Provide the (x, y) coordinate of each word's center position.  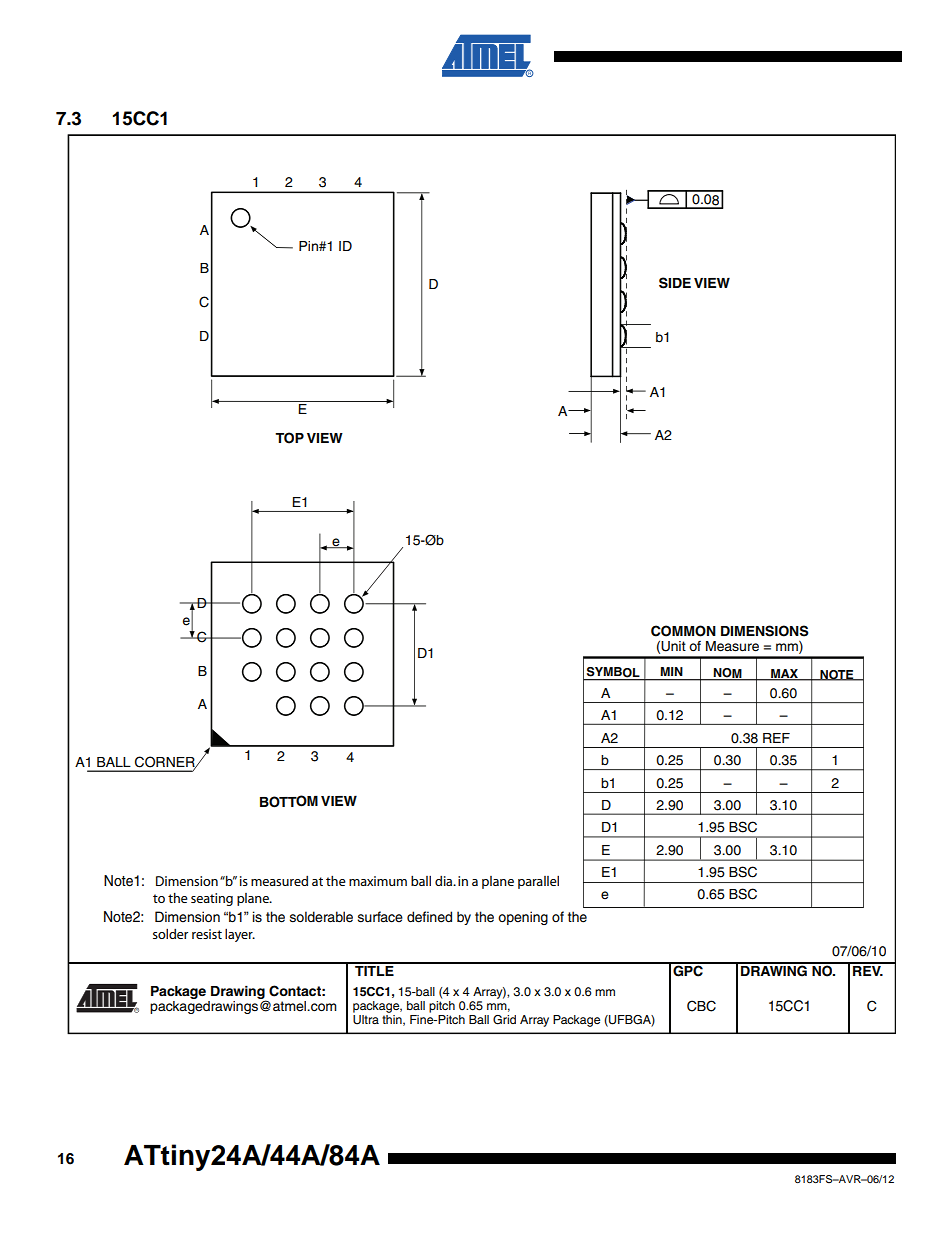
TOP (289, 438)
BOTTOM (289, 801)
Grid (504, 1020)
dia (445, 881)
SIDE (675, 283)
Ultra (366, 1018)
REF (776, 738)
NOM (728, 674)
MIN (671, 671)
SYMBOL (613, 672)
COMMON (683, 631)
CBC (701, 1006)
